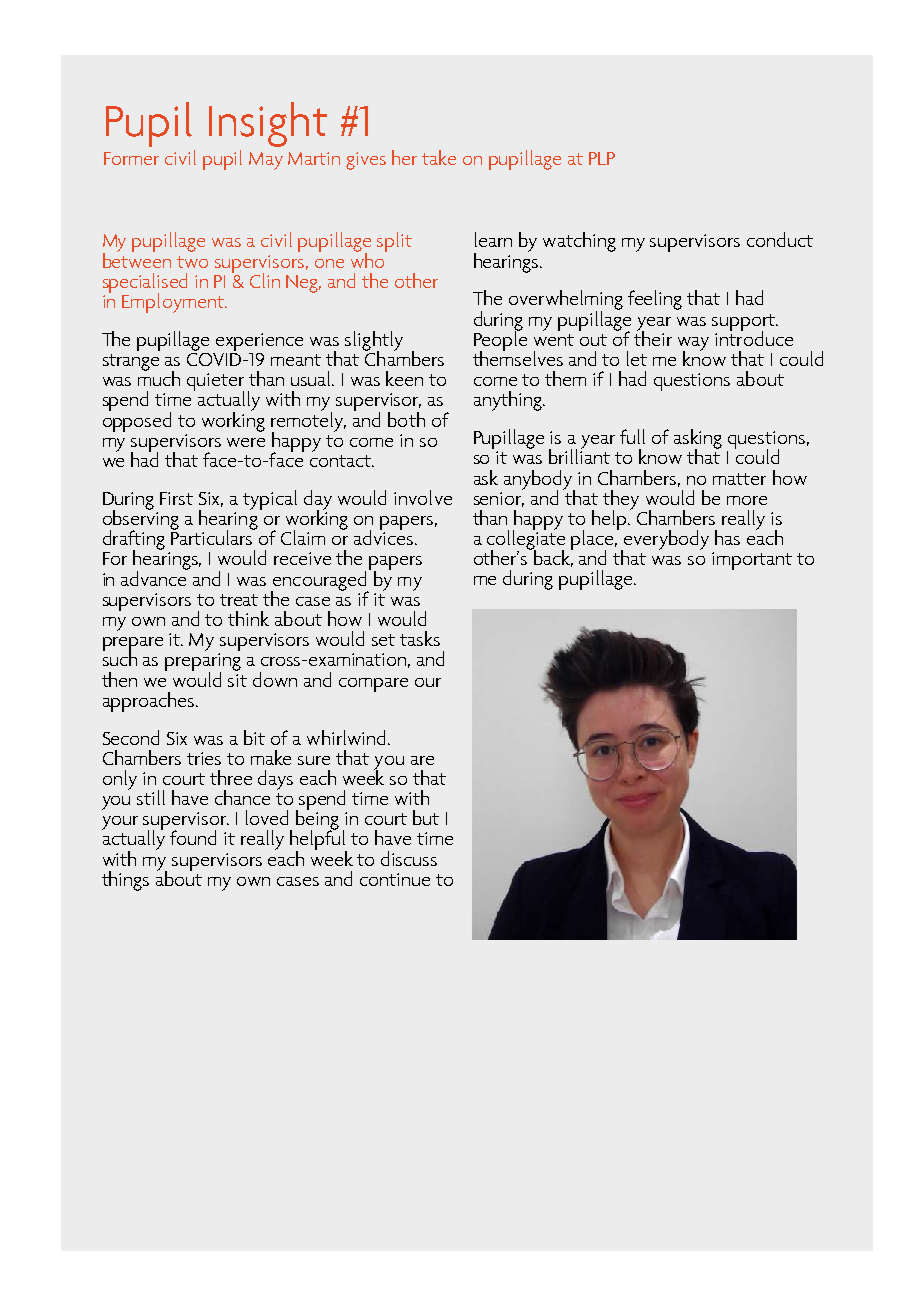  What do you see at coordinates (131, 158) in the screenshot?
I see `Former` at bounding box center [131, 158].
